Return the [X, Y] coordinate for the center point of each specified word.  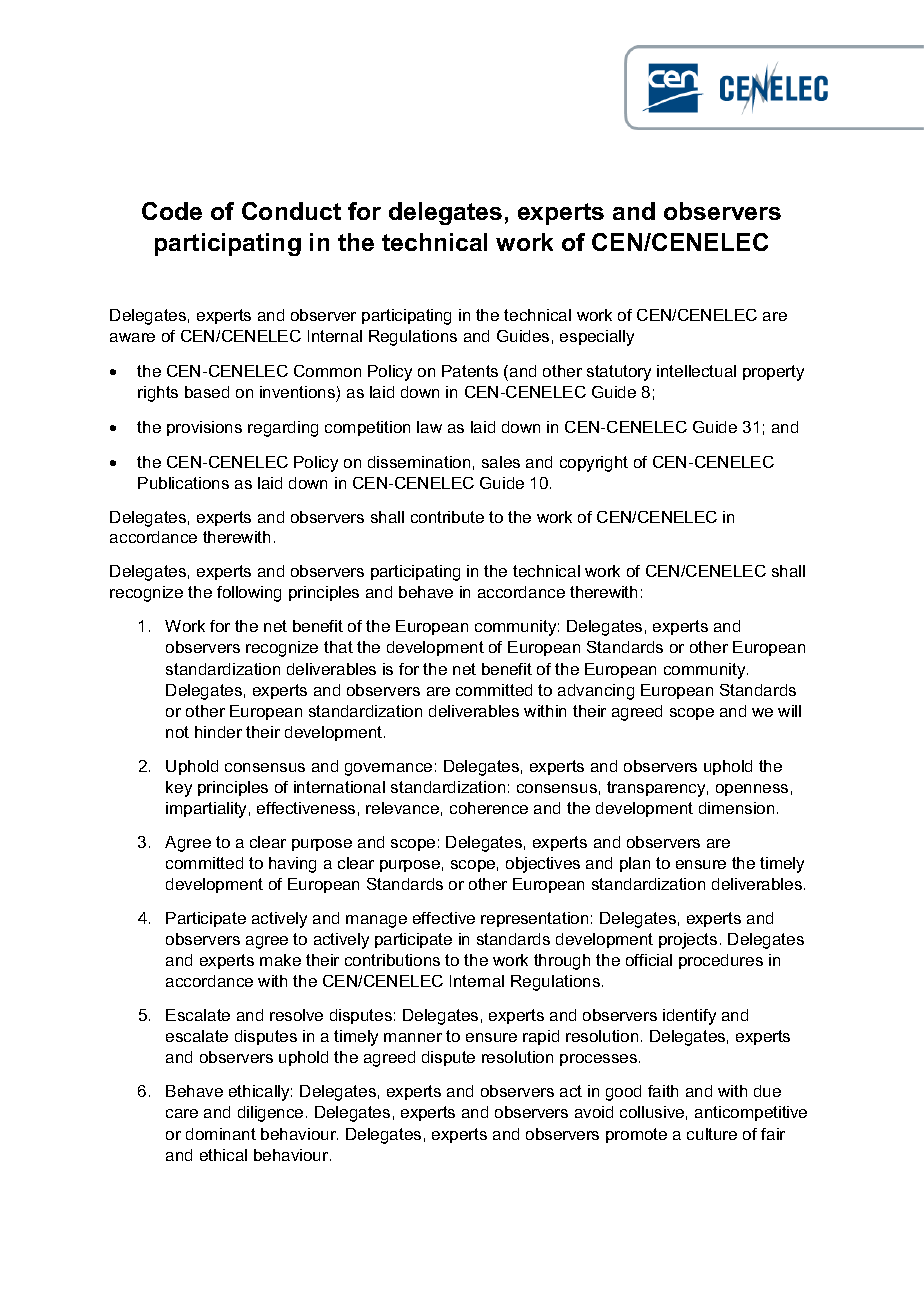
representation [534, 919]
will [789, 711]
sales [501, 462]
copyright [594, 464]
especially [597, 338]
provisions [204, 428]
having [292, 865]
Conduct [291, 211]
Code [172, 211]
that [338, 647]
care [182, 1113]
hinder [218, 732]
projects [688, 941]
